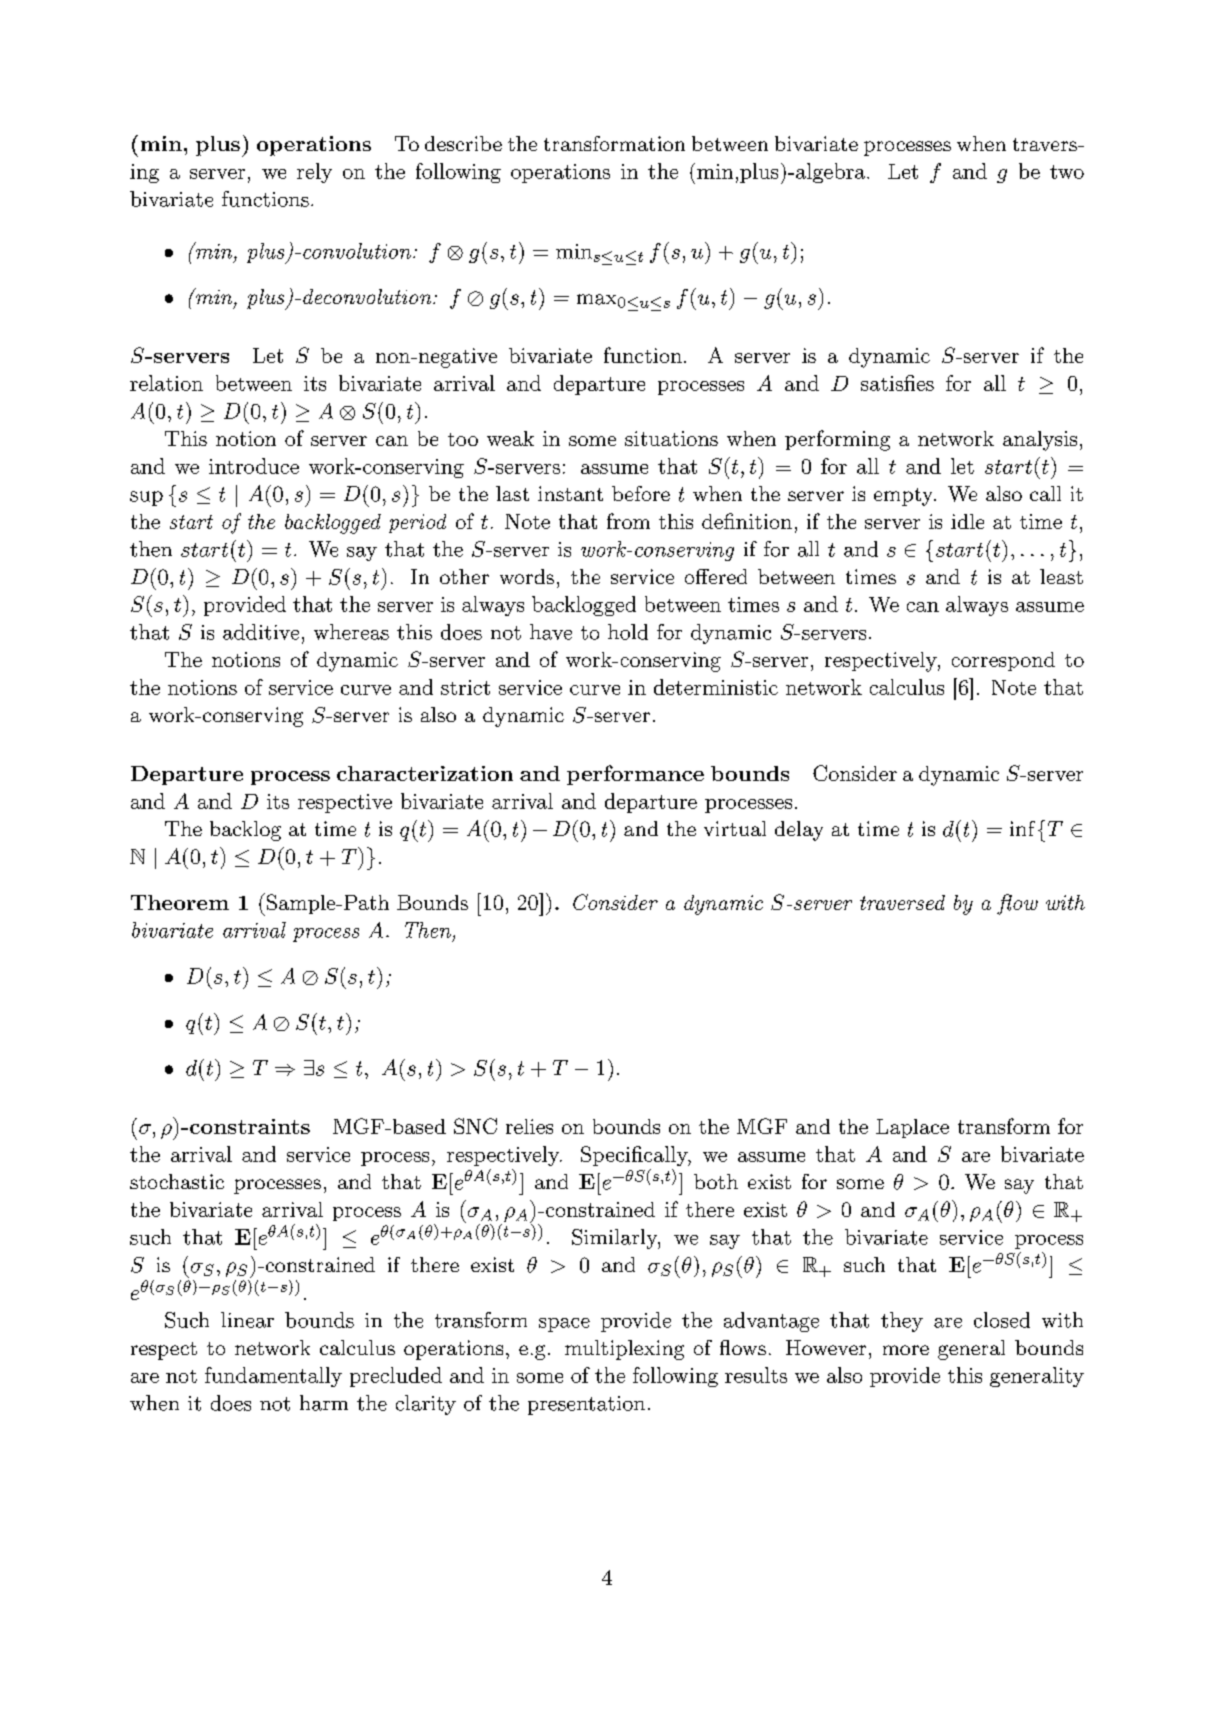 The image size is (1214, 1717). I want to click on stochastic, so click(177, 1181).
